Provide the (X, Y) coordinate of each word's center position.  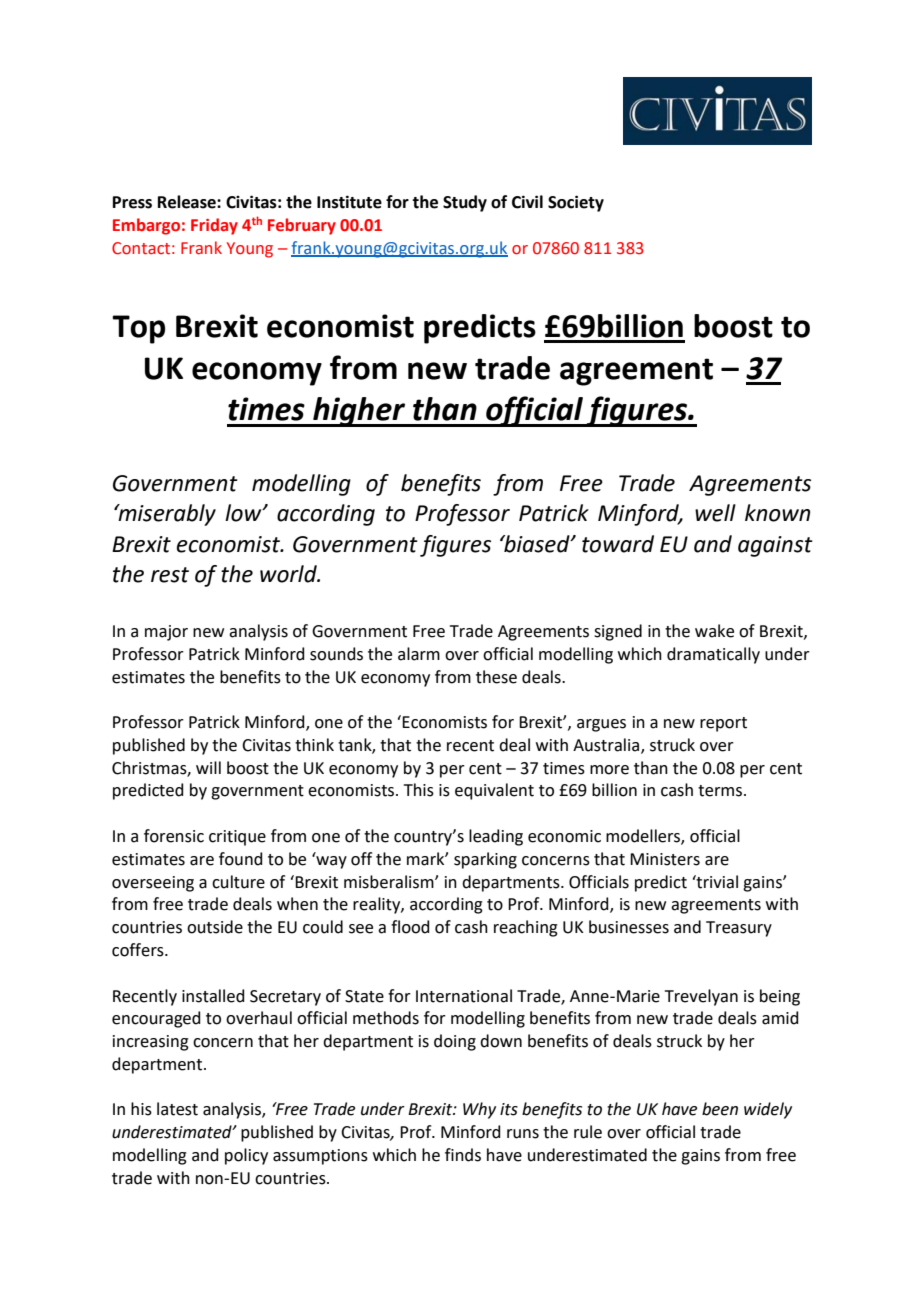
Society (576, 203)
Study (465, 203)
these (496, 677)
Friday (214, 226)
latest (177, 1109)
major (166, 633)
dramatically (713, 655)
